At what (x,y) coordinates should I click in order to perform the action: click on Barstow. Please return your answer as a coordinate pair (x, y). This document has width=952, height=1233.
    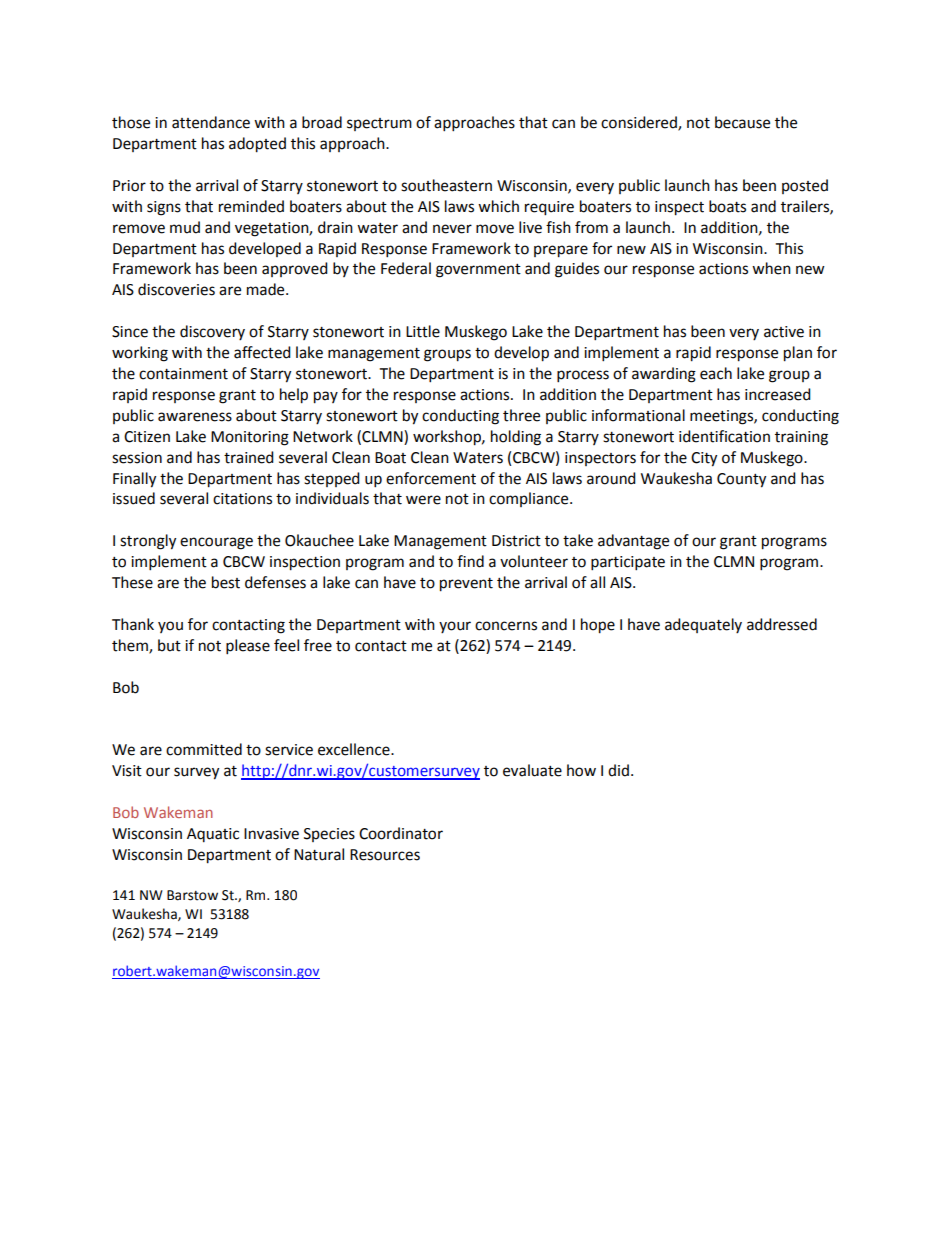
    Looking at the image, I should click on (192, 895).
